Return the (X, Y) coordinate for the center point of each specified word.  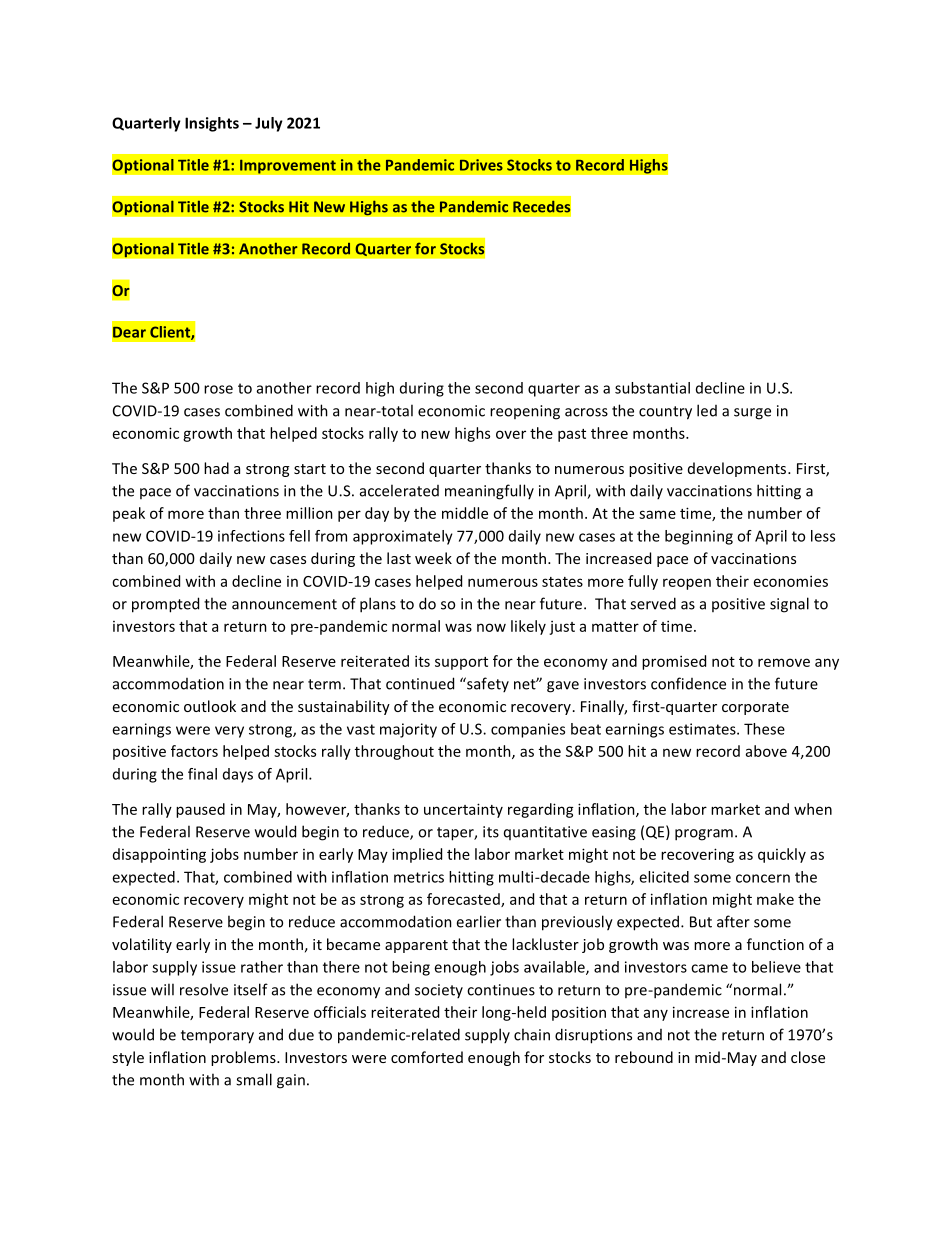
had (216, 468)
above (766, 751)
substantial (652, 388)
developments (738, 469)
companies (528, 730)
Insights (212, 124)
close (808, 1057)
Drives (481, 165)
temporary (217, 1037)
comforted (427, 1057)
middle (465, 513)
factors (194, 751)
